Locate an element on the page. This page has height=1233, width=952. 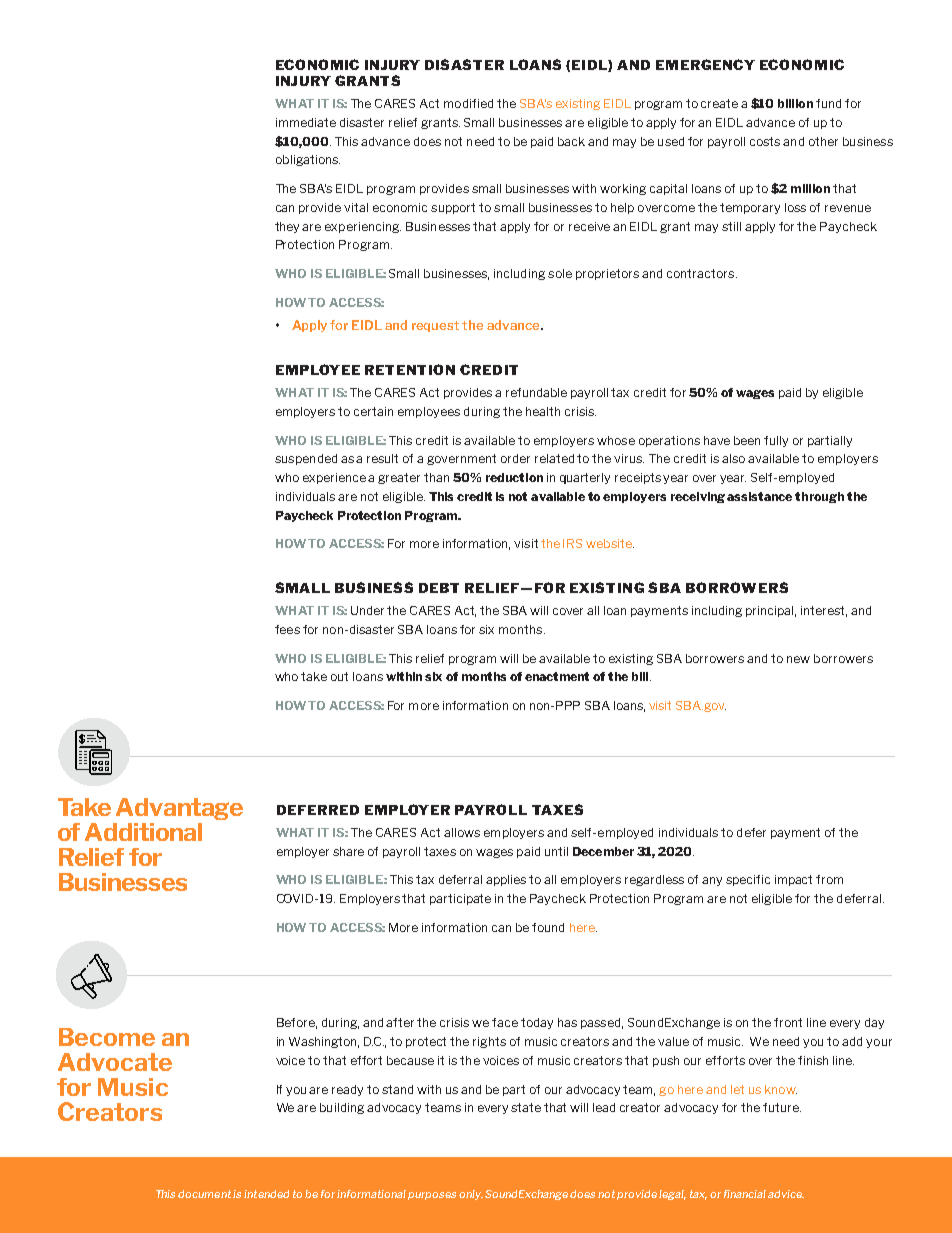
applies is located at coordinates (506, 880).
